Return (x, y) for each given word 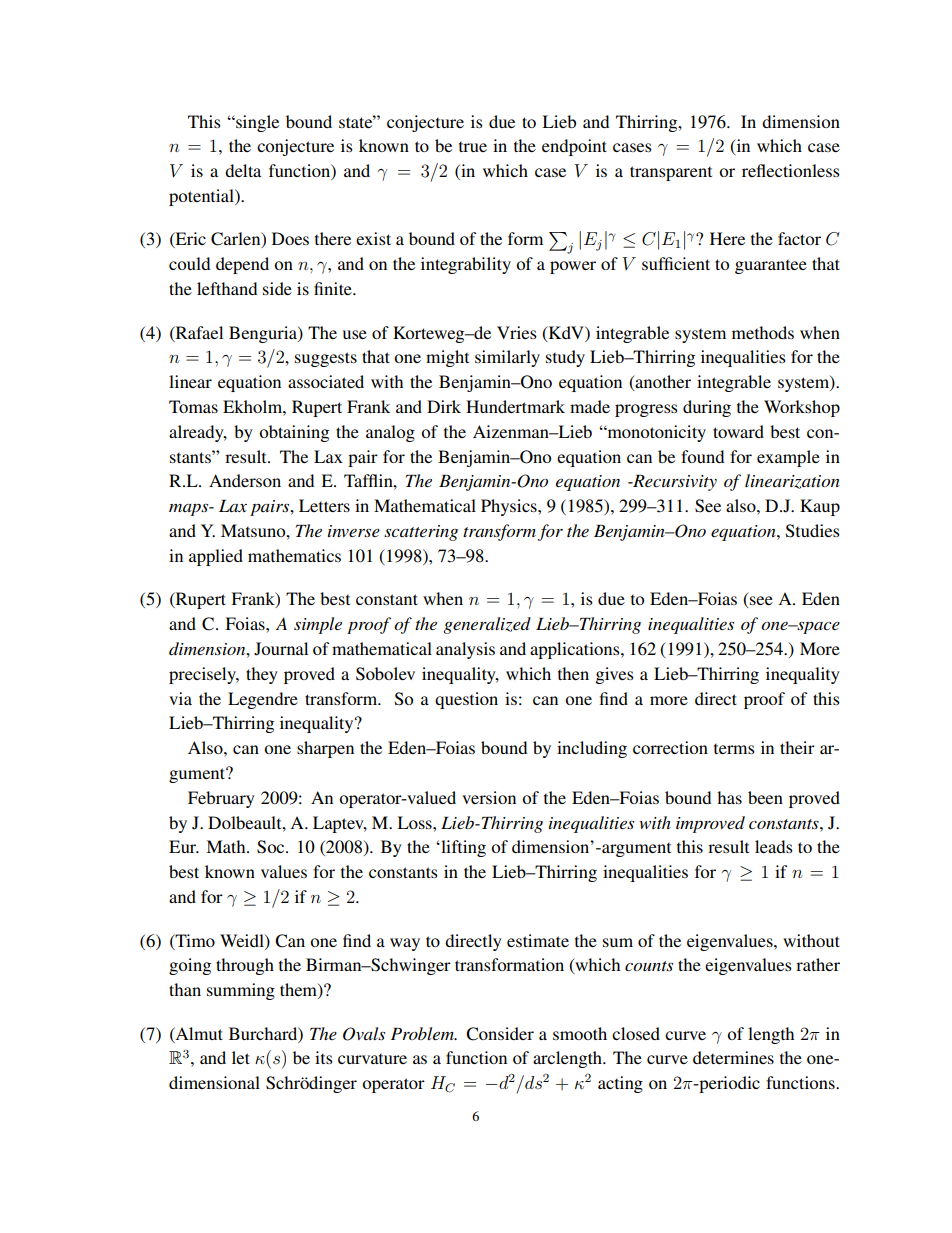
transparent (671, 173)
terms (734, 749)
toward (738, 431)
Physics (510, 507)
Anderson (245, 480)
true (473, 147)
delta (243, 170)
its (324, 1057)
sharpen (325, 749)
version (489, 797)
